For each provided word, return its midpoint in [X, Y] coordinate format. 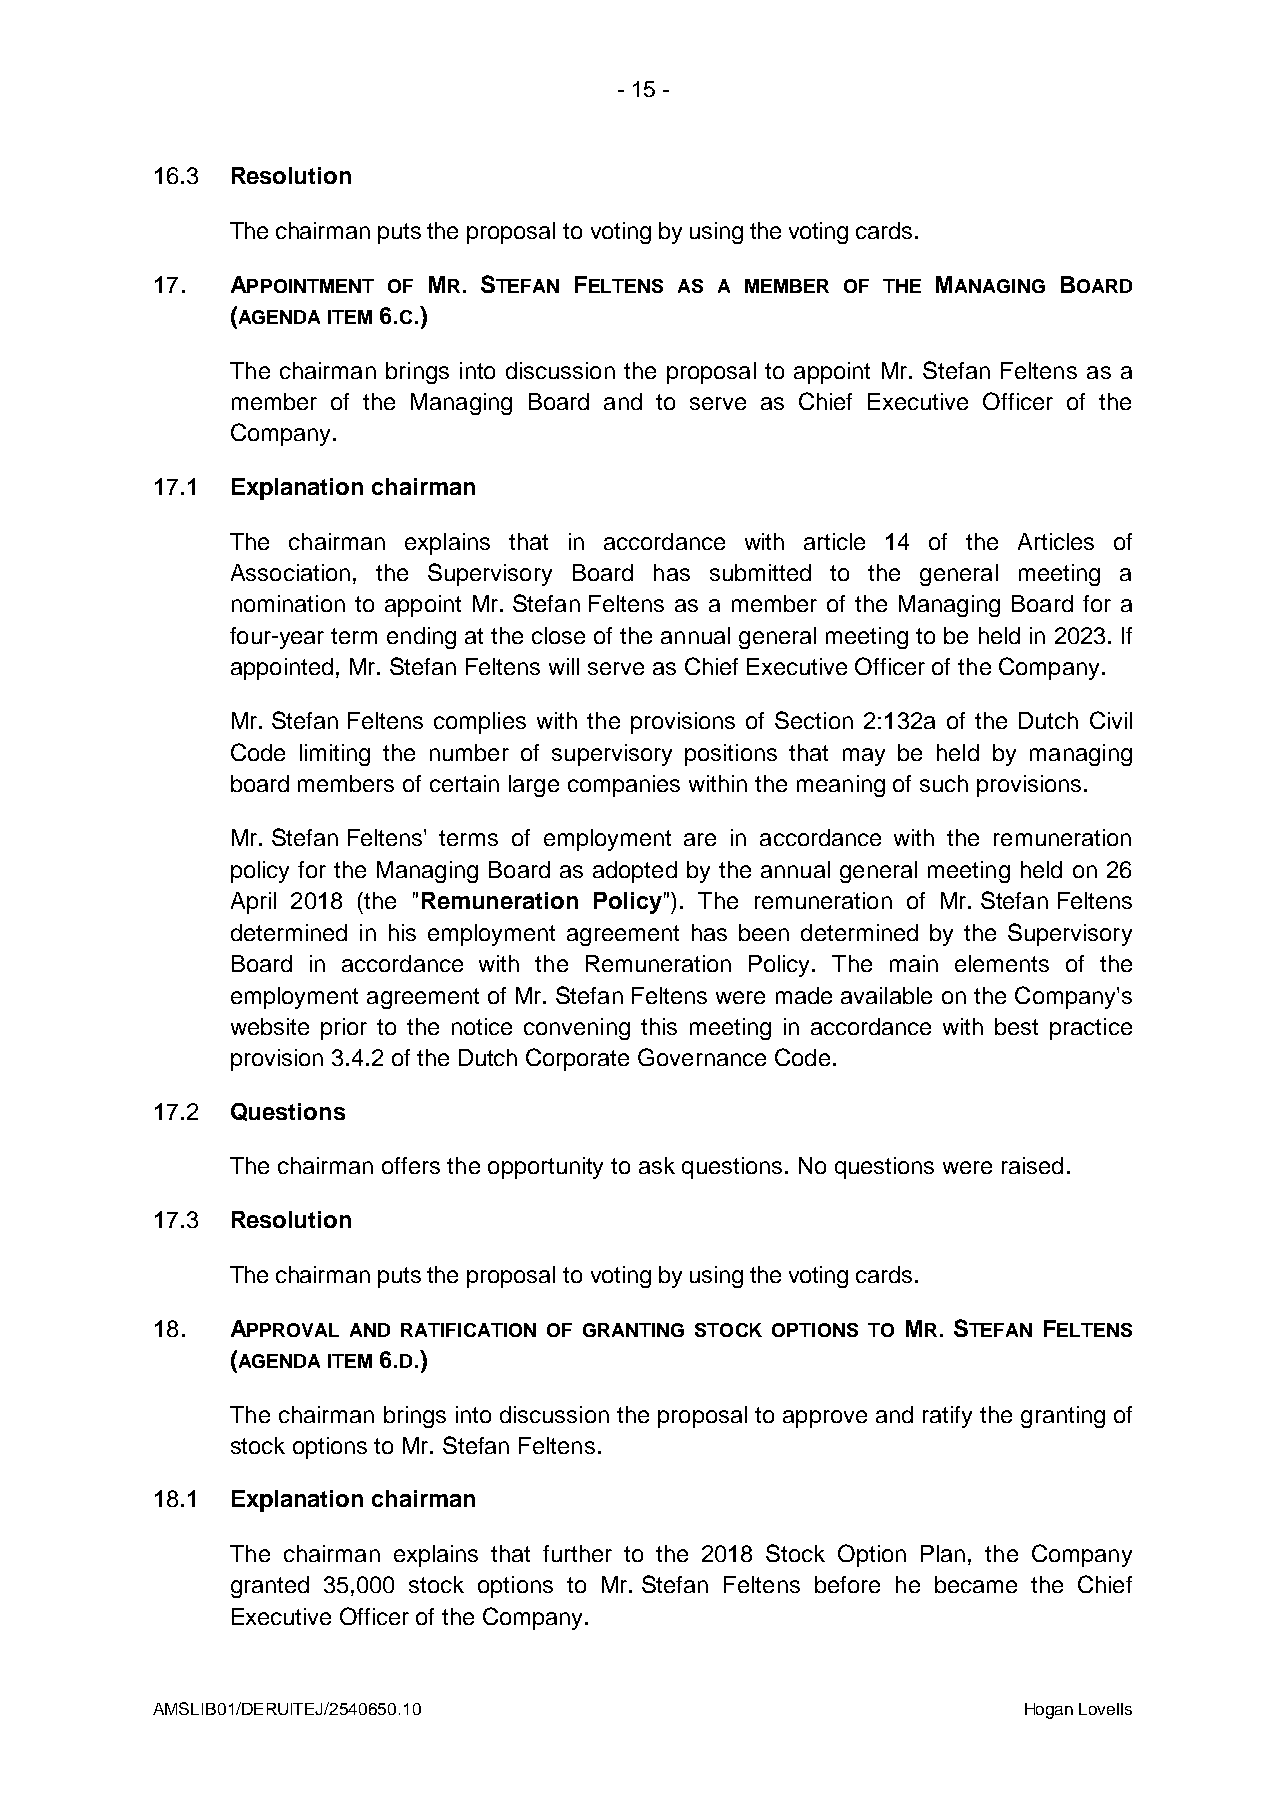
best [1016, 1026]
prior [344, 1029]
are [700, 839]
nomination [288, 603]
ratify [947, 1417]
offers [411, 1165]
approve [825, 1419]
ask [657, 1165]
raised [1032, 1165]
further [577, 1553]
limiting [335, 755]
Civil [1111, 720]
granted [270, 1587]
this [659, 1026]
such [944, 783]
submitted [760, 572]
